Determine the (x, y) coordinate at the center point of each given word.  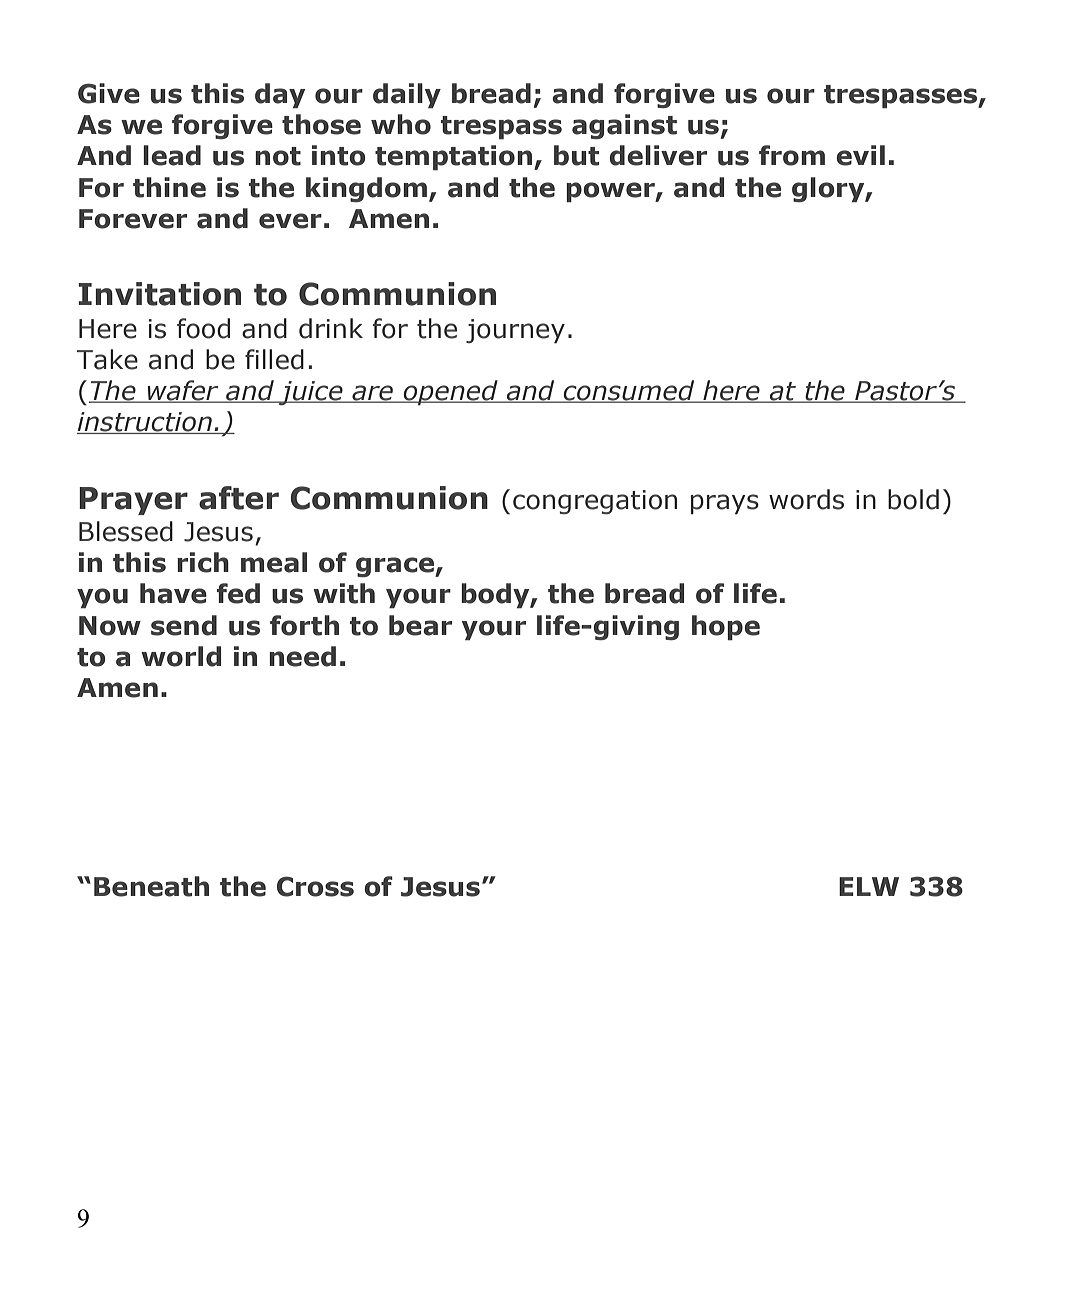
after (239, 498)
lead (172, 155)
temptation (455, 158)
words (806, 499)
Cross (315, 886)
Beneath (151, 886)
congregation (595, 502)
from (792, 155)
